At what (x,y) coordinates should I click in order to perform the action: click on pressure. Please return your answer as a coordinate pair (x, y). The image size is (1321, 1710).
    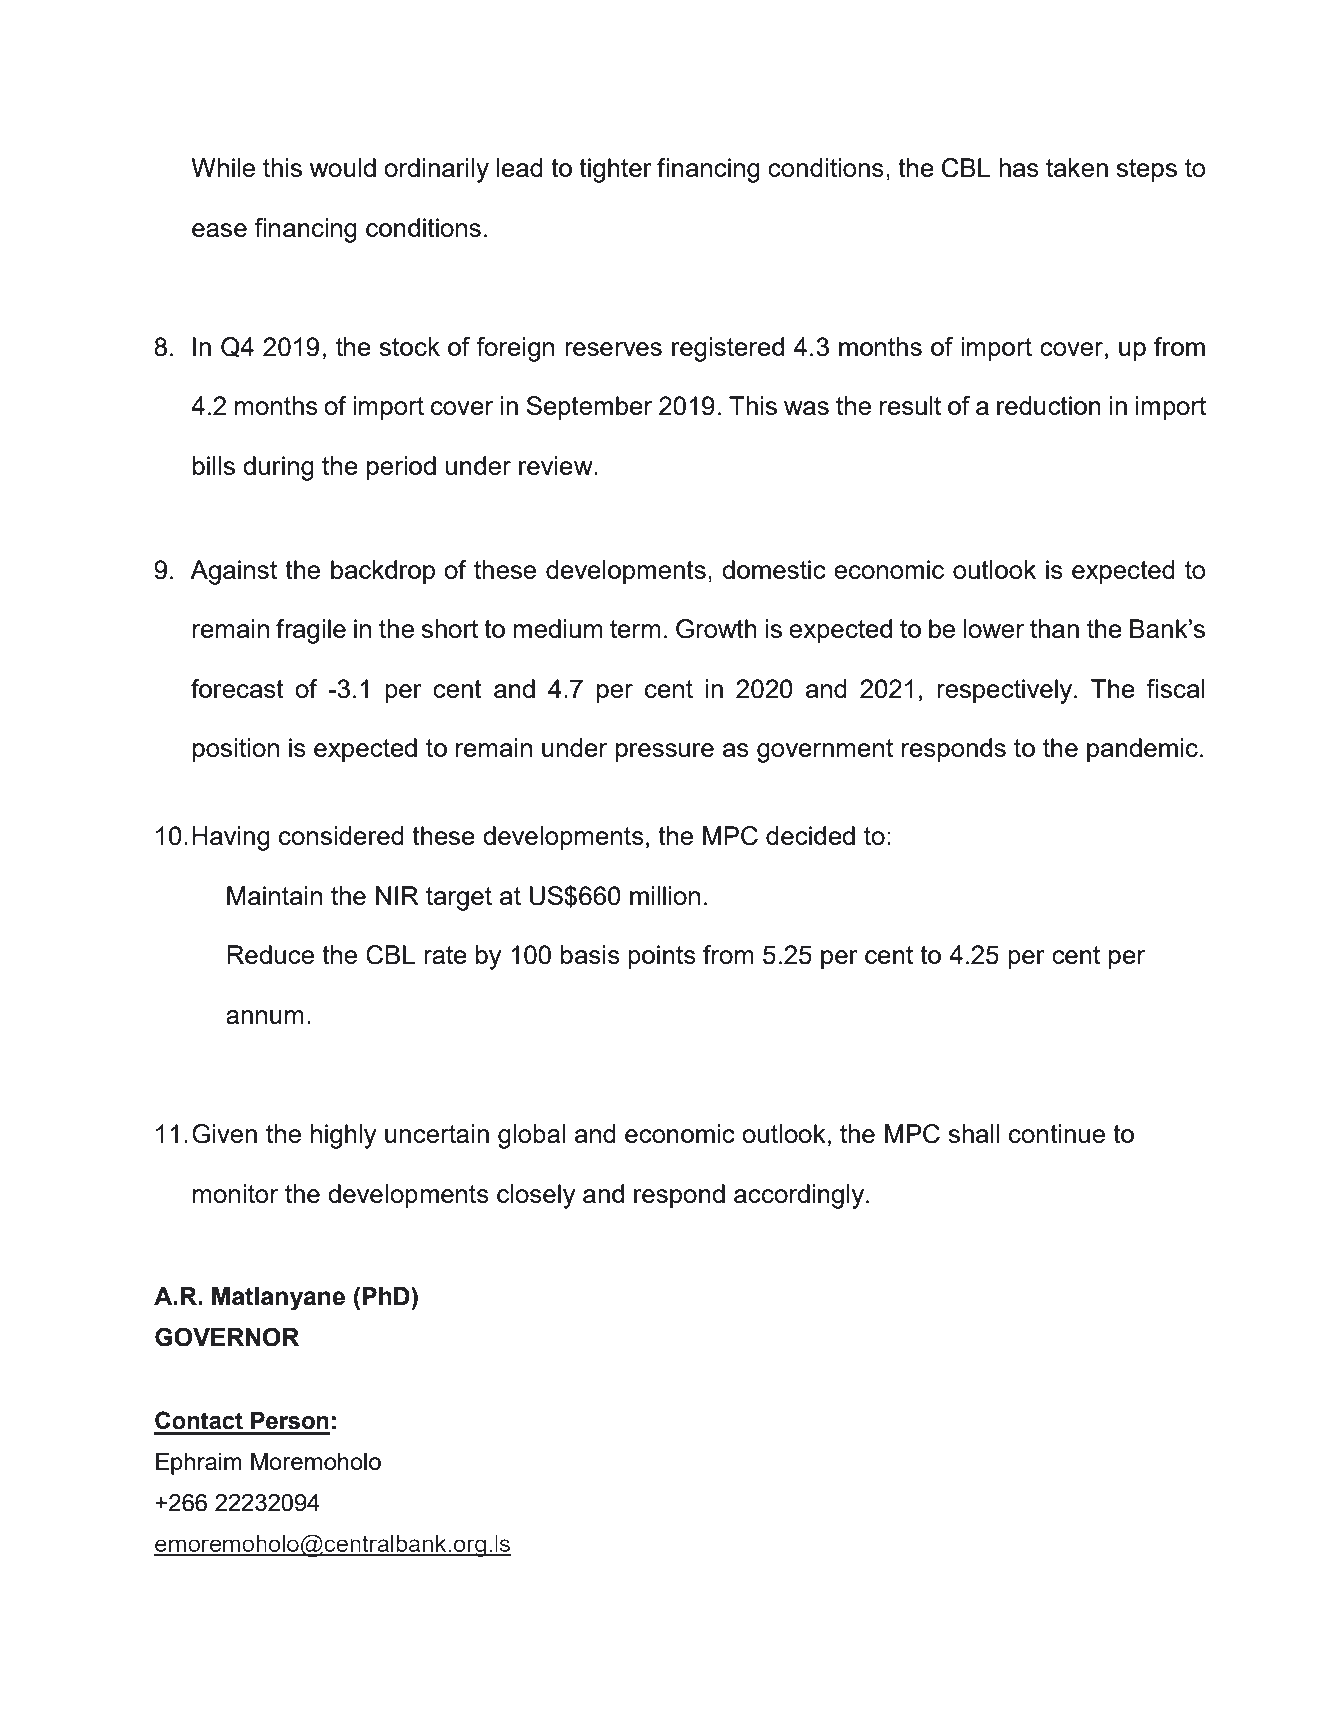
    Looking at the image, I should click on (665, 753).
